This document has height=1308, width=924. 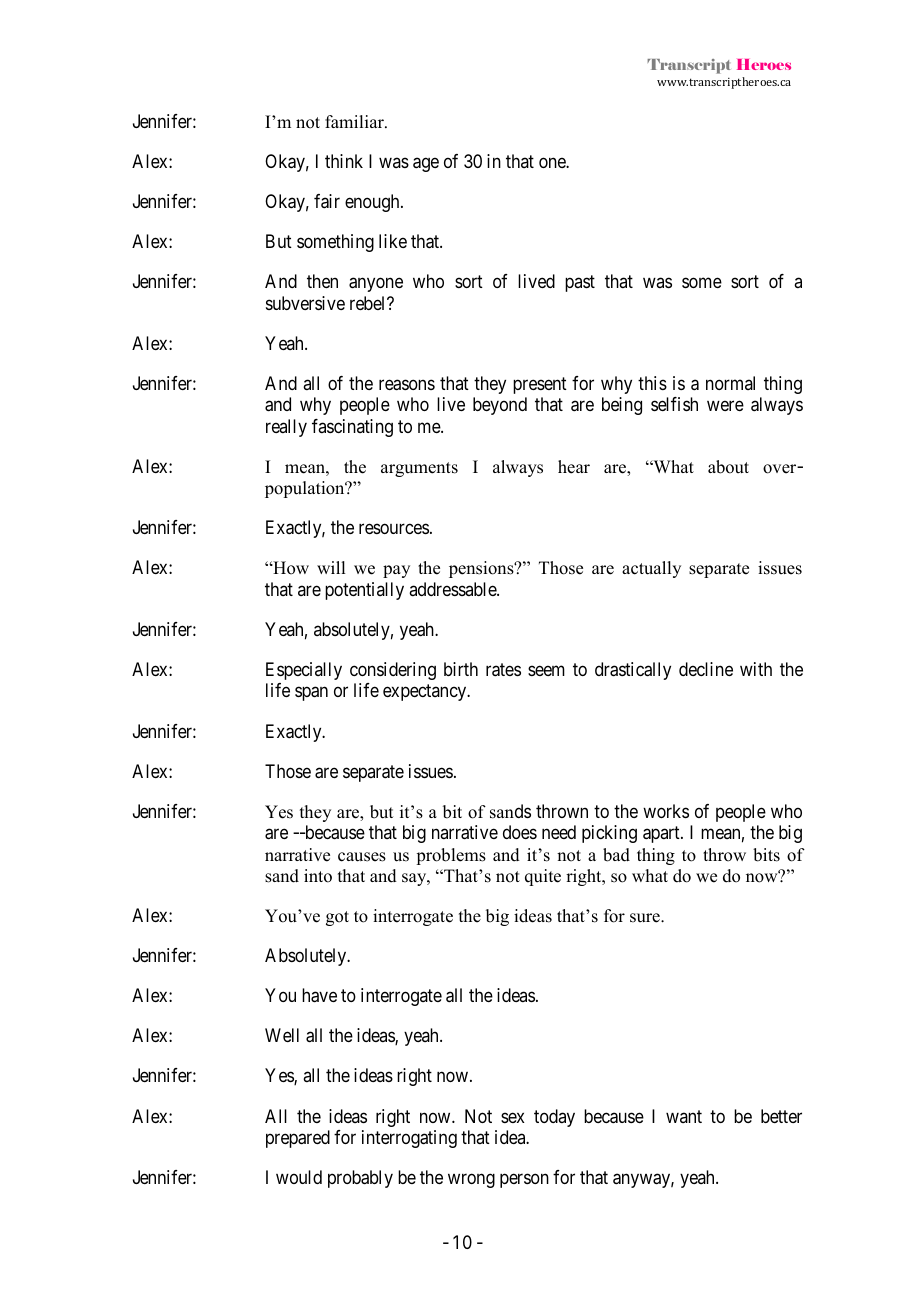 I want to click on quite, so click(x=543, y=877).
